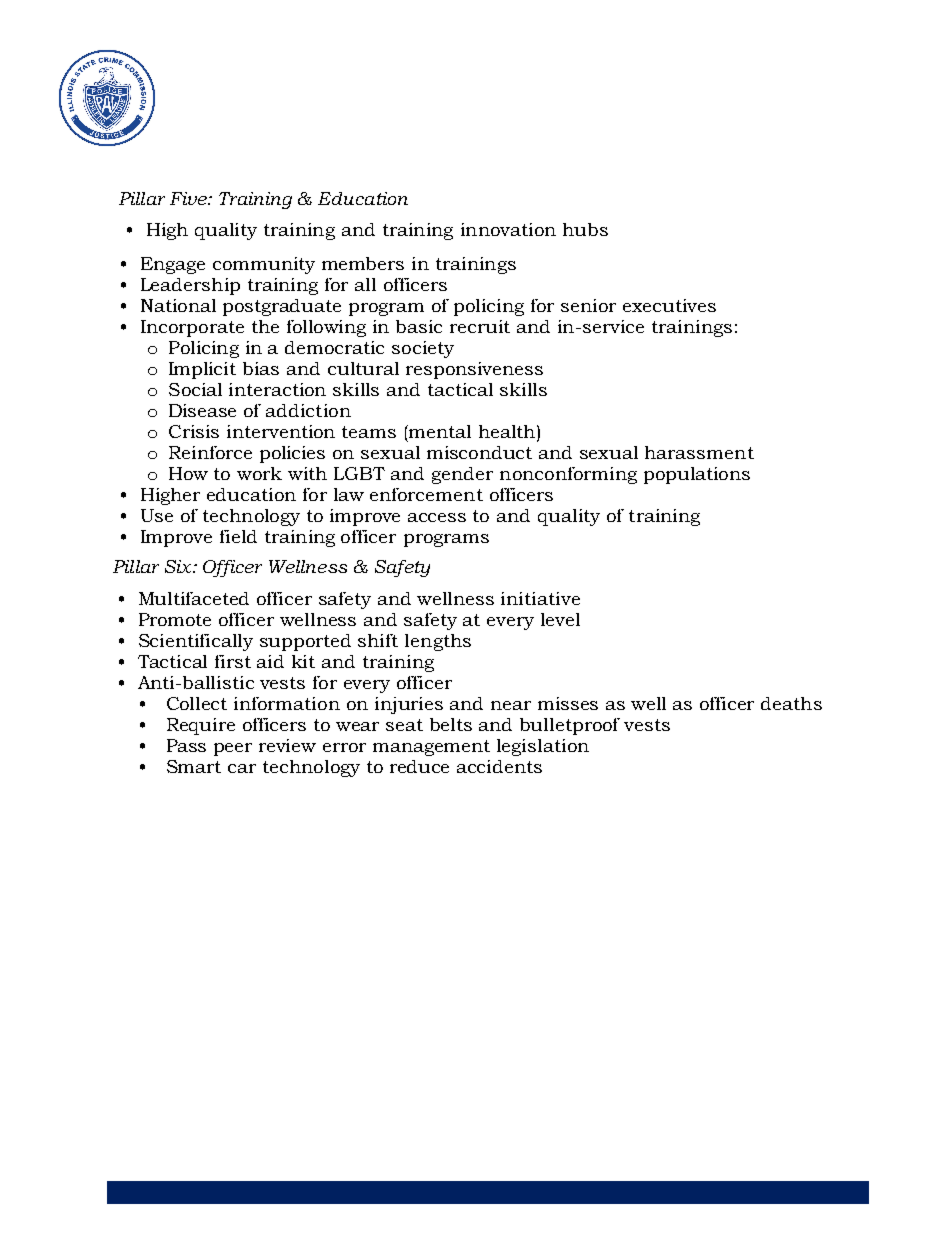 Image resolution: width=952 pixels, height=1233 pixels. Describe the element at coordinates (195, 389) in the image. I see `Social` at that location.
